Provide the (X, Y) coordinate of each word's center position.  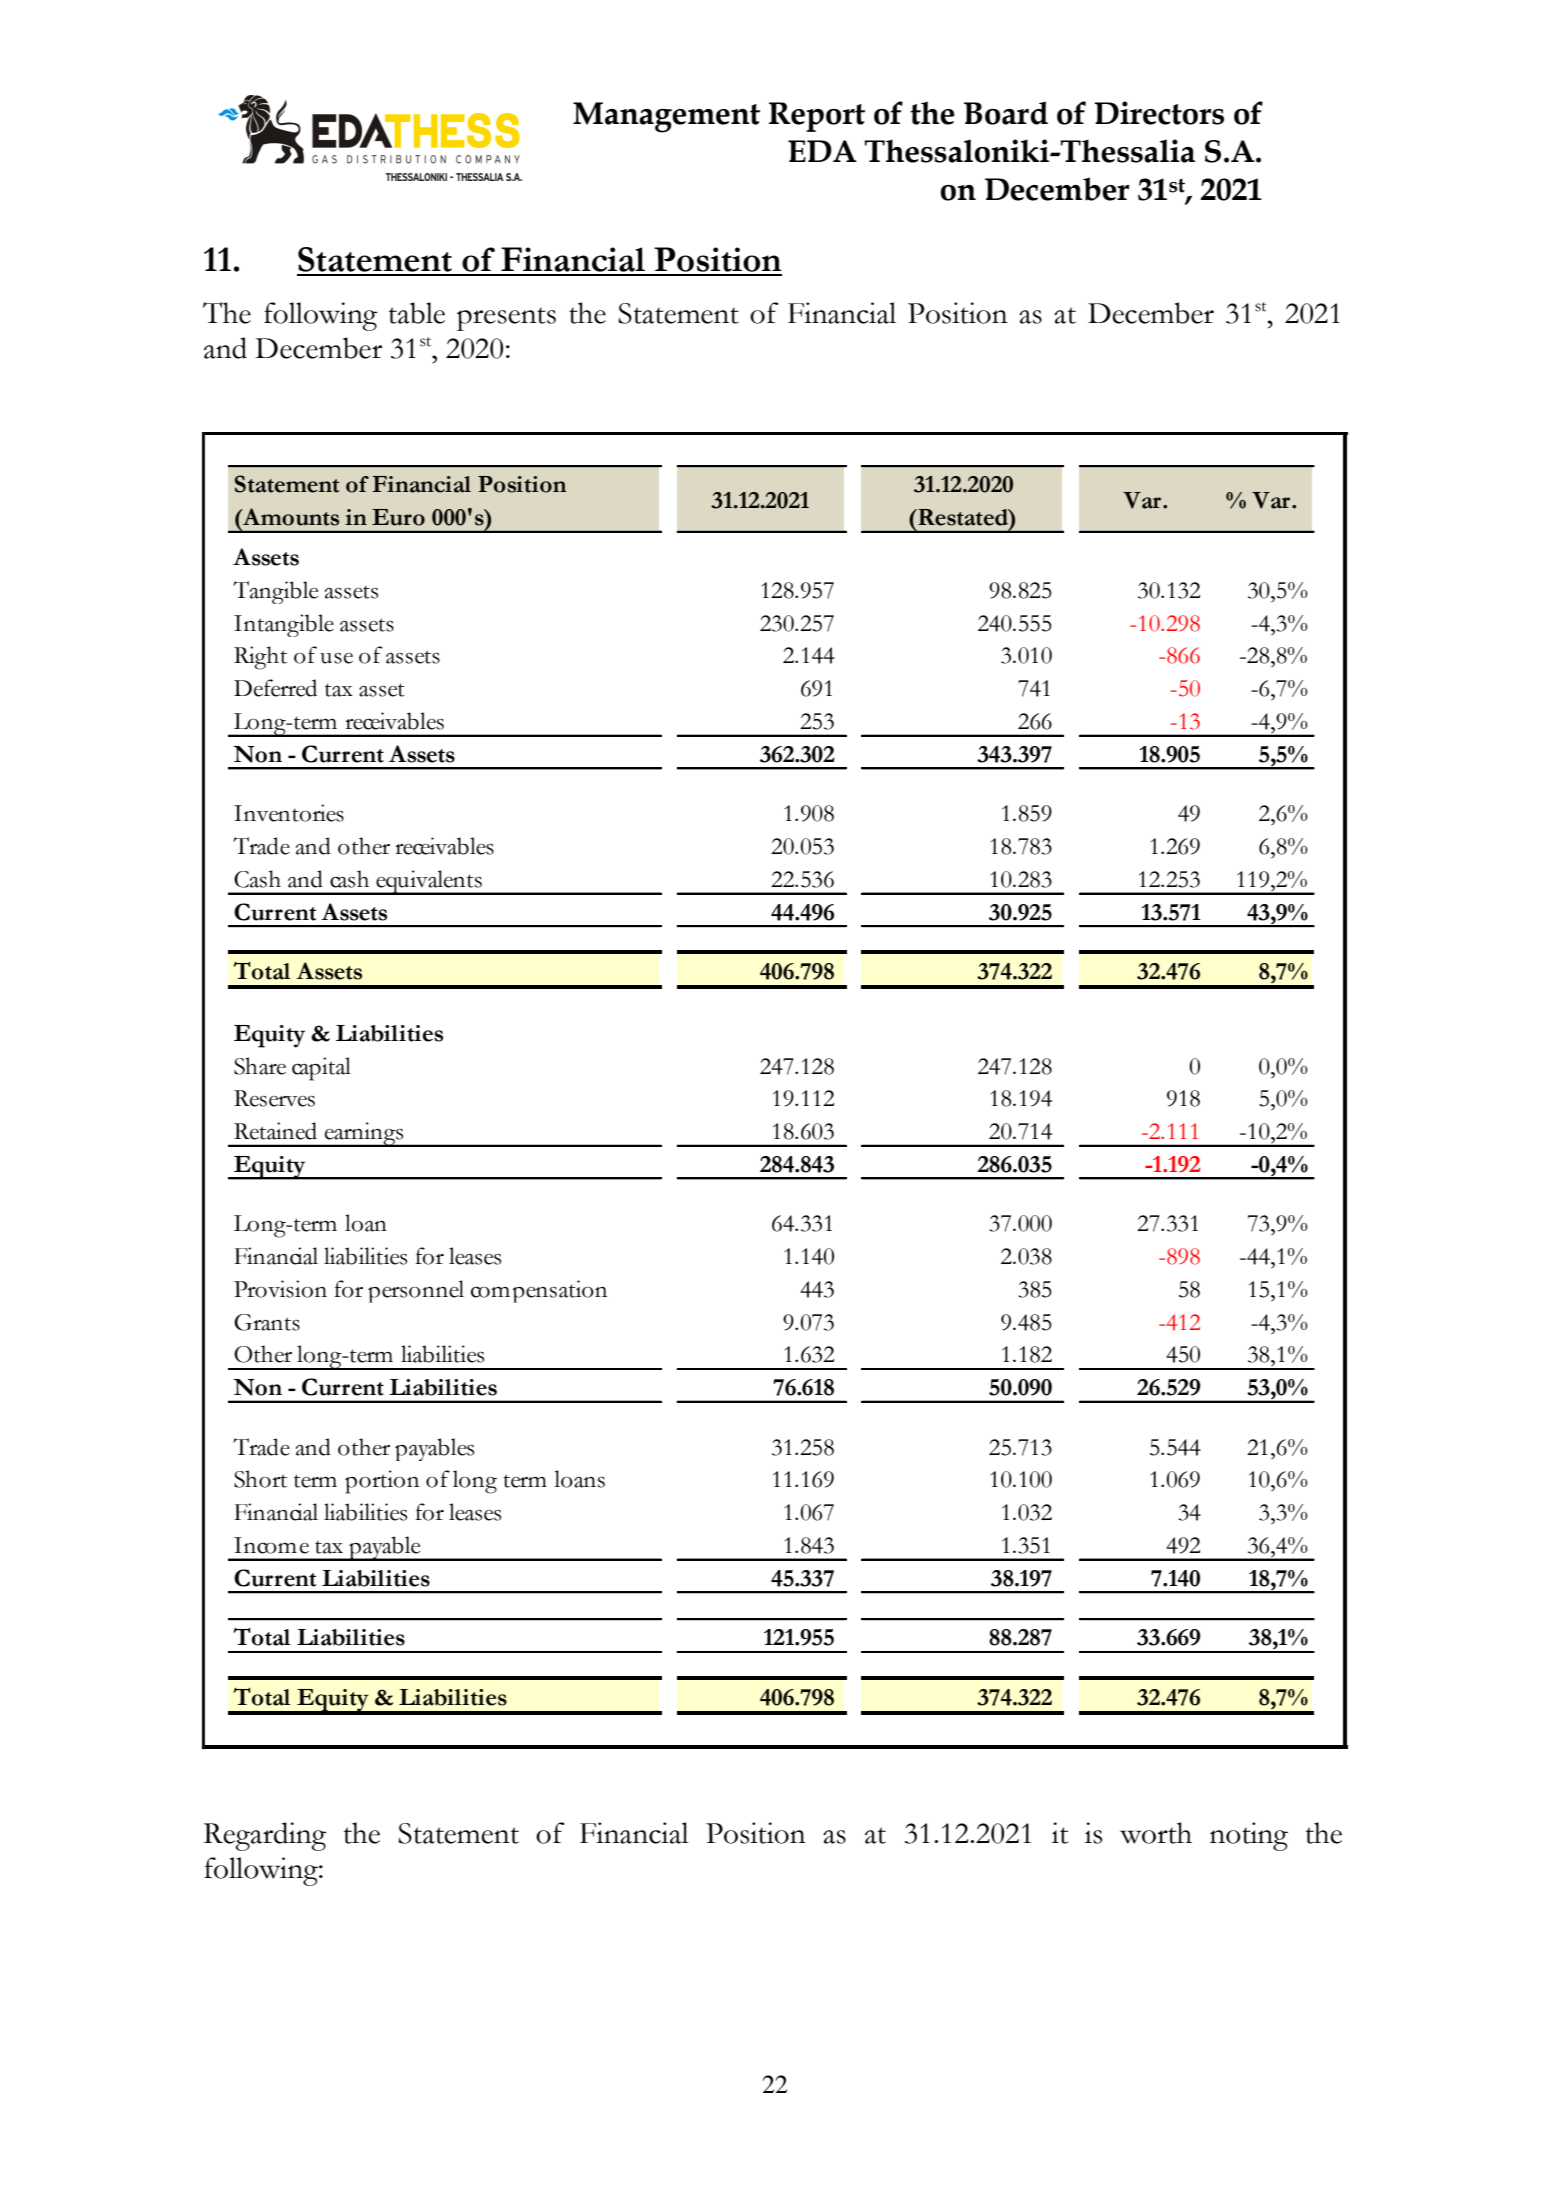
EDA (822, 151)
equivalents (429, 882)
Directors (1159, 113)
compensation (539, 1291)
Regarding (265, 1836)
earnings (364, 1134)
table (417, 313)
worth (1156, 1833)
